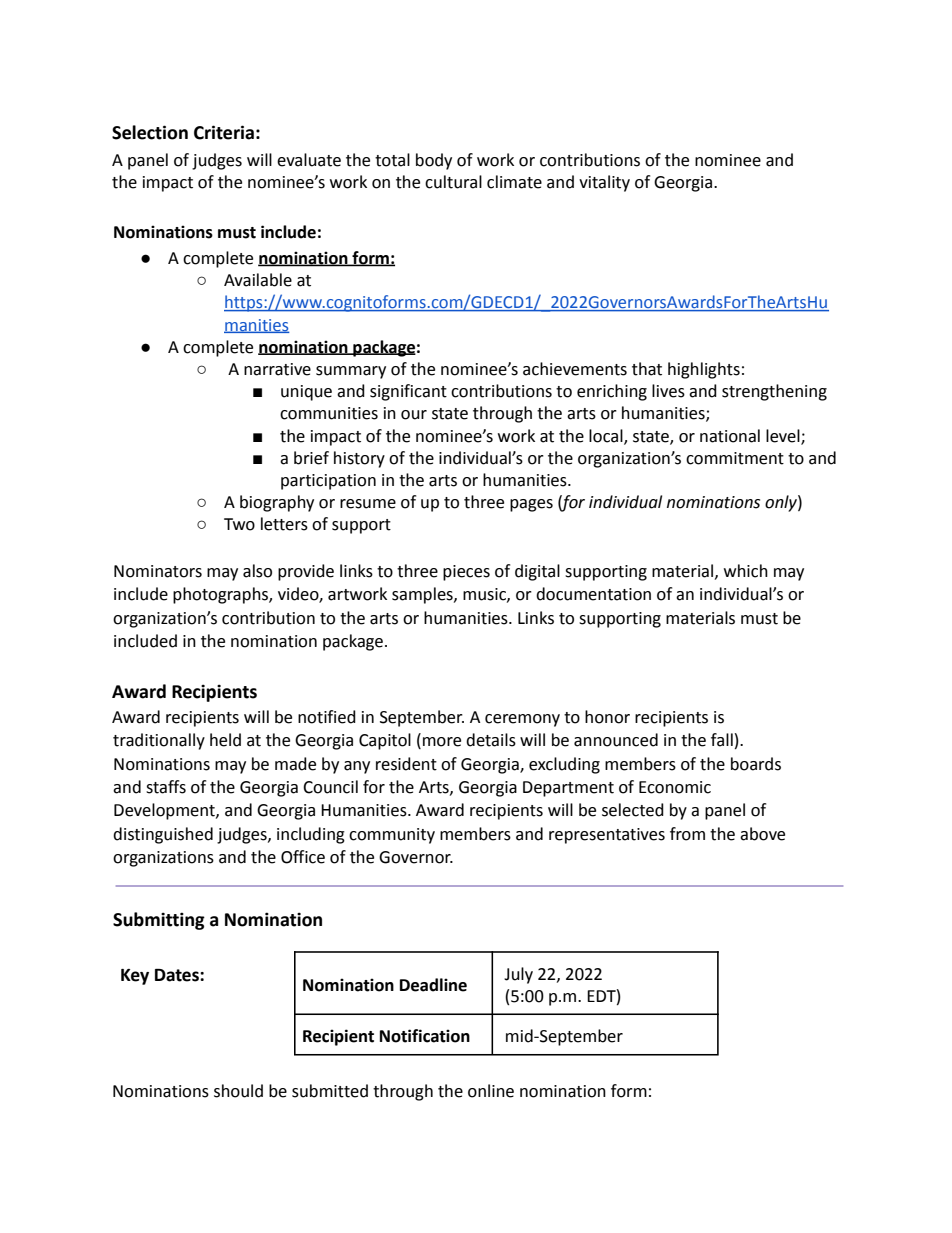  Describe the element at coordinates (491, 1091) in the image. I see `online` at that location.
